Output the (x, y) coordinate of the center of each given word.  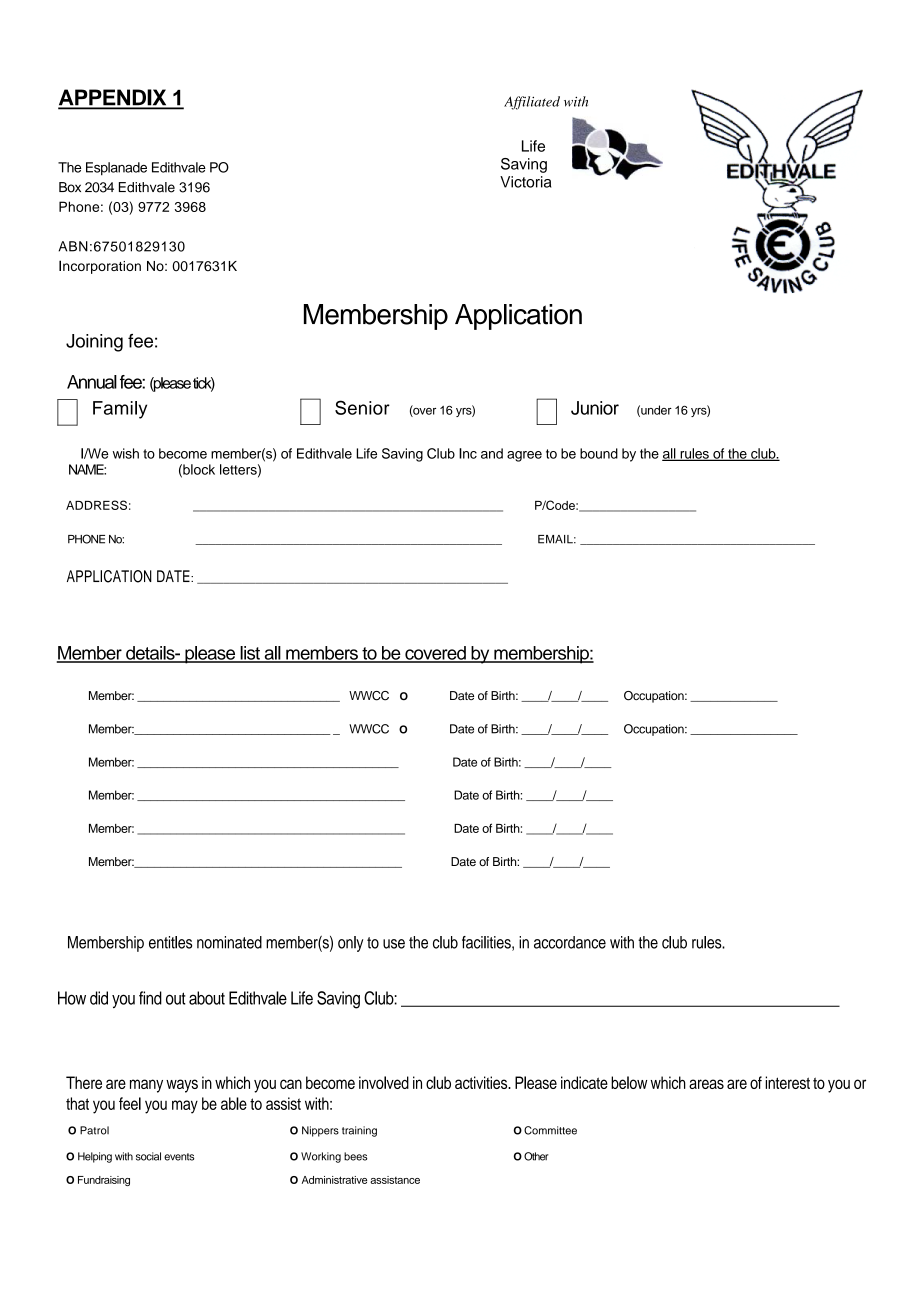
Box (70, 187)
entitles (170, 942)
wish (126, 453)
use (394, 944)
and (492, 453)
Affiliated (532, 103)
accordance (570, 942)
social (148, 1156)
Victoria (525, 182)
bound (599, 453)
